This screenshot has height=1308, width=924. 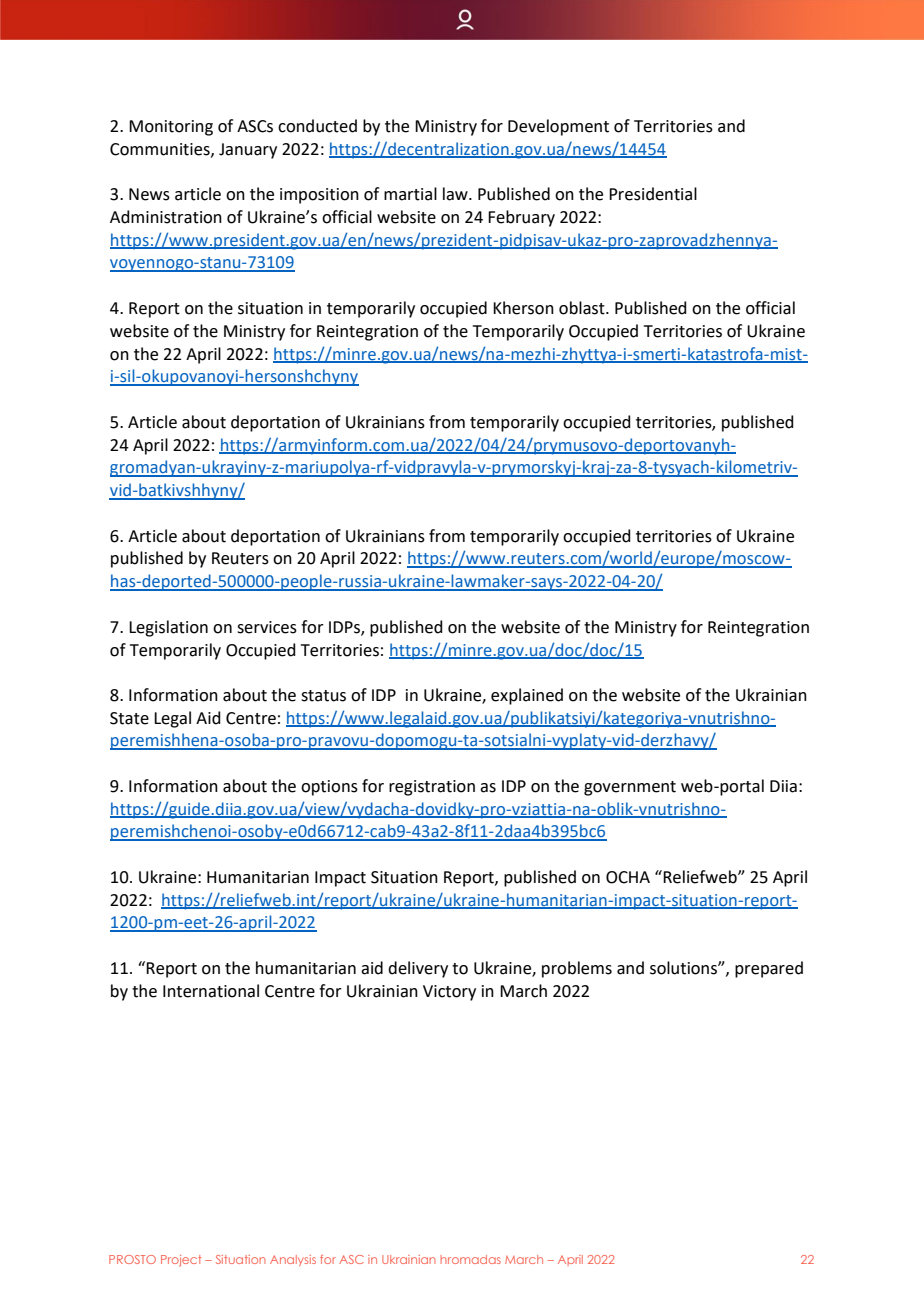 I want to click on Project, so click(x=181, y=1261).
